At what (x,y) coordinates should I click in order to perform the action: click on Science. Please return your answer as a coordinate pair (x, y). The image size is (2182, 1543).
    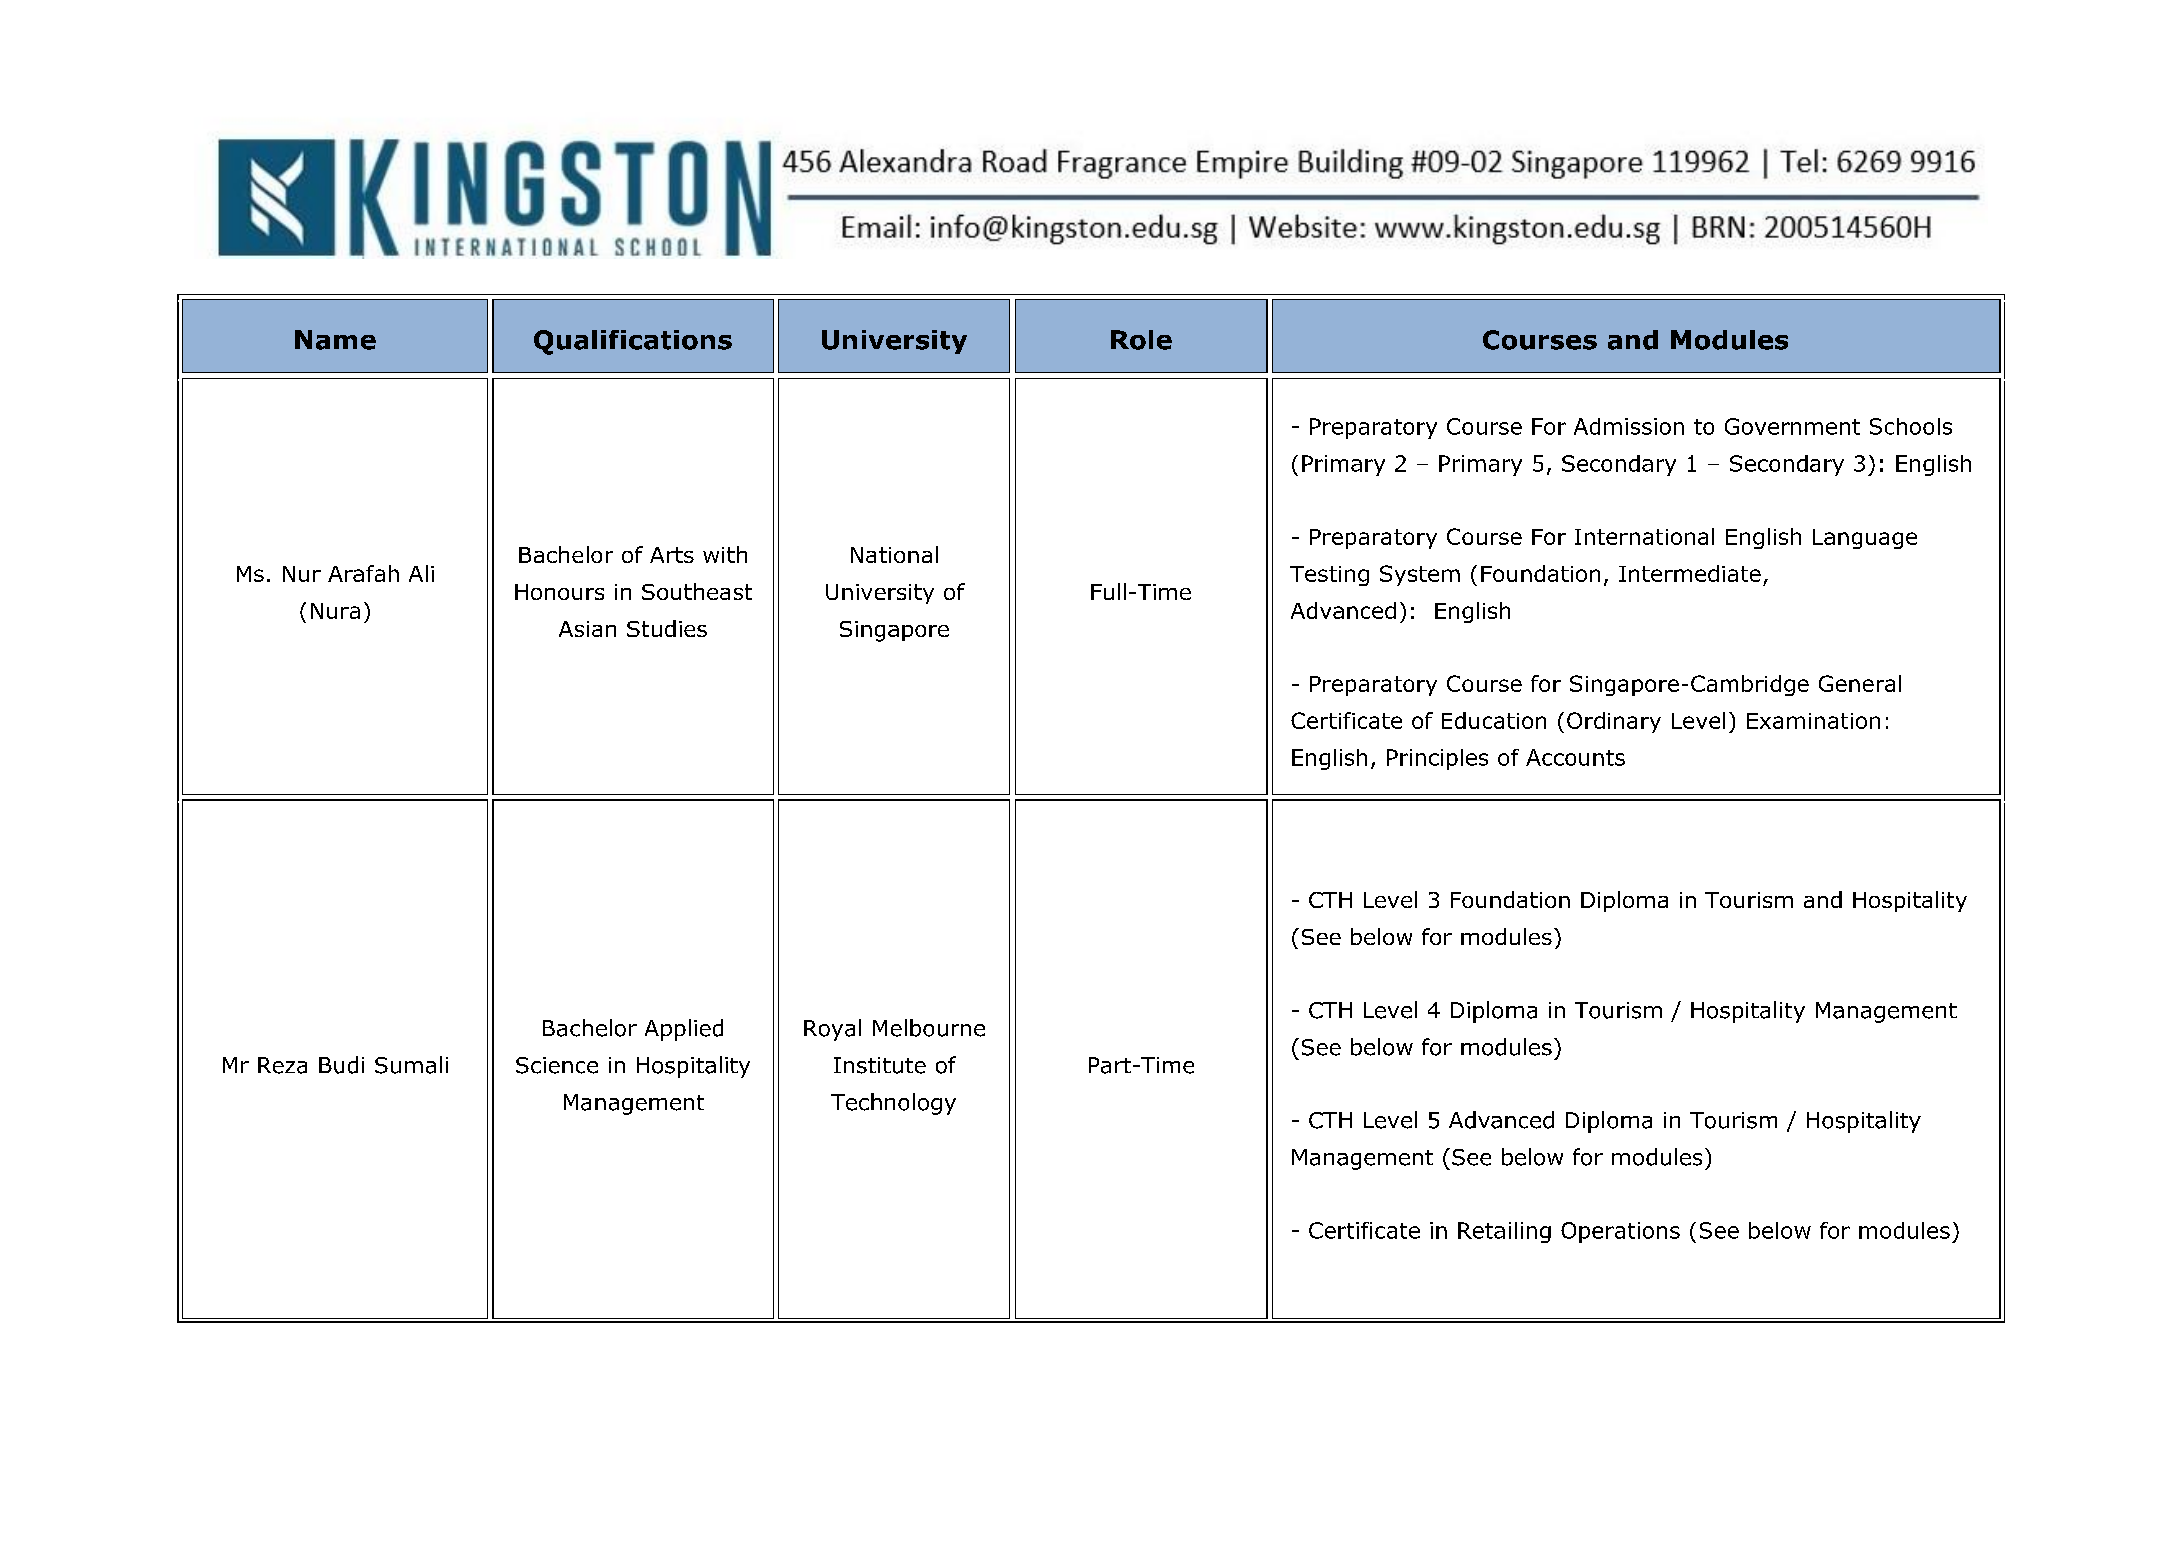
    Looking at the image, I should click on (557, 1065).
